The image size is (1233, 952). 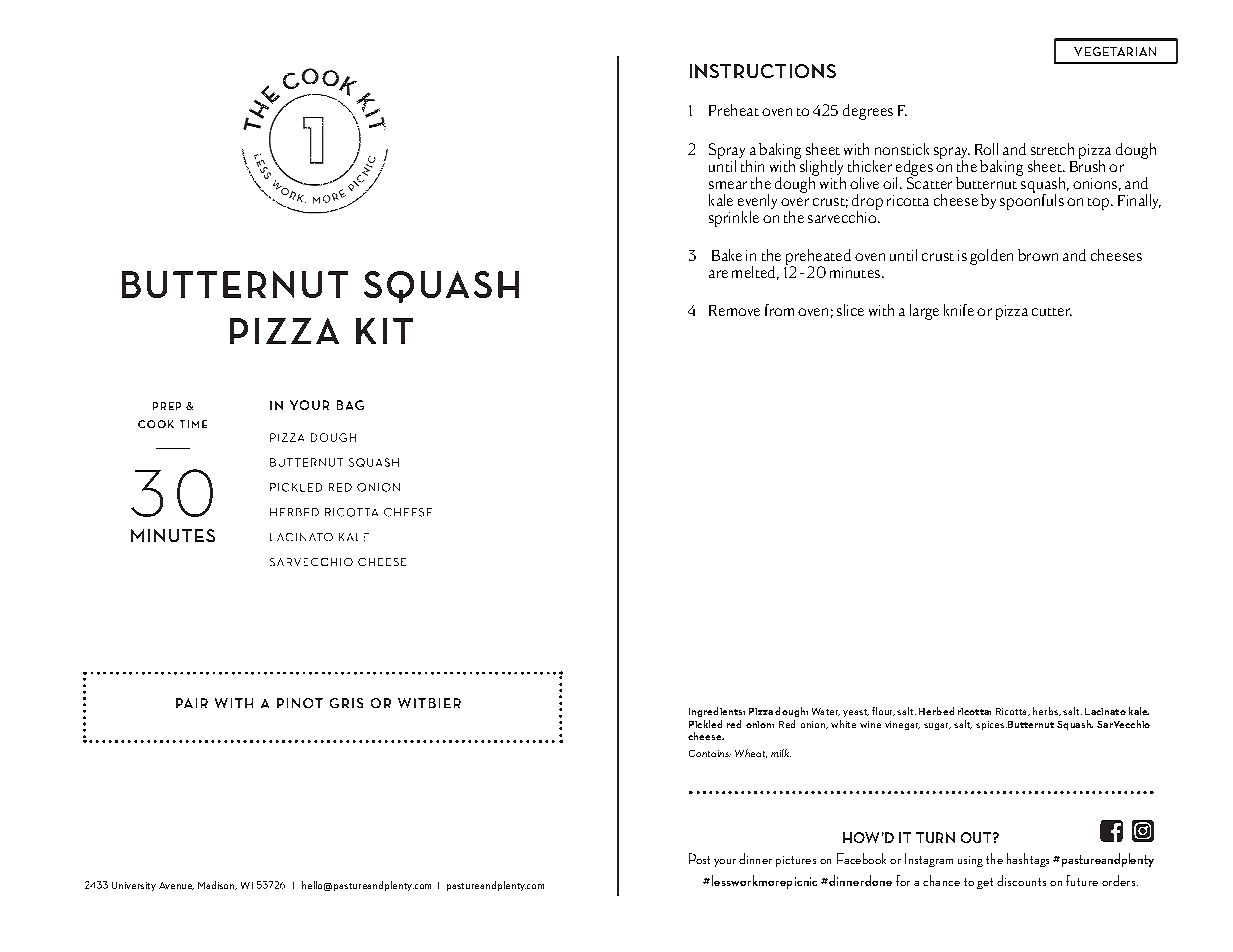 What do you see at coordinates (699, 858) in the screenshot?
I see `Post` at bounding box center [699, 858].
